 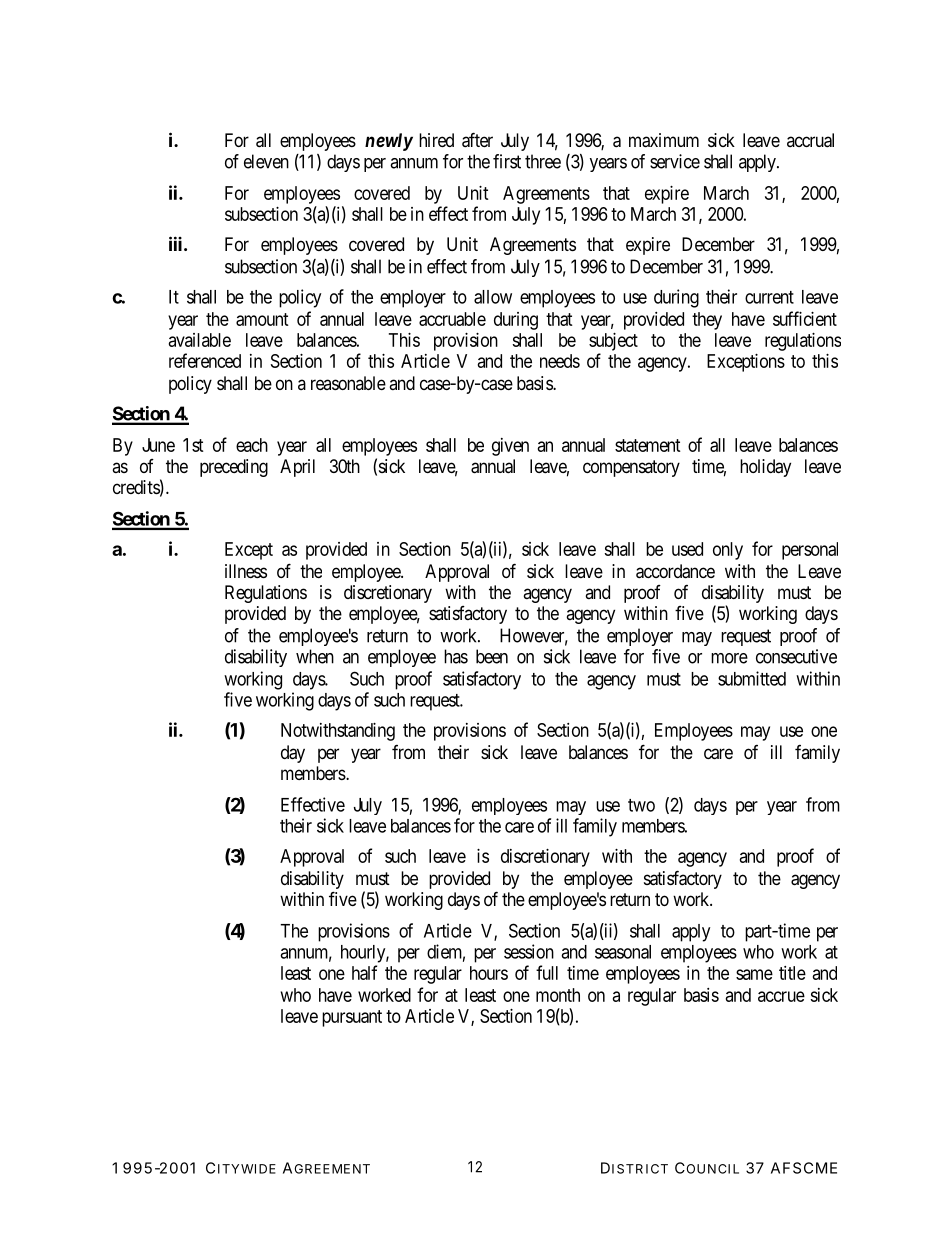 I want to click on referenced, so click(x=205, y=360).
